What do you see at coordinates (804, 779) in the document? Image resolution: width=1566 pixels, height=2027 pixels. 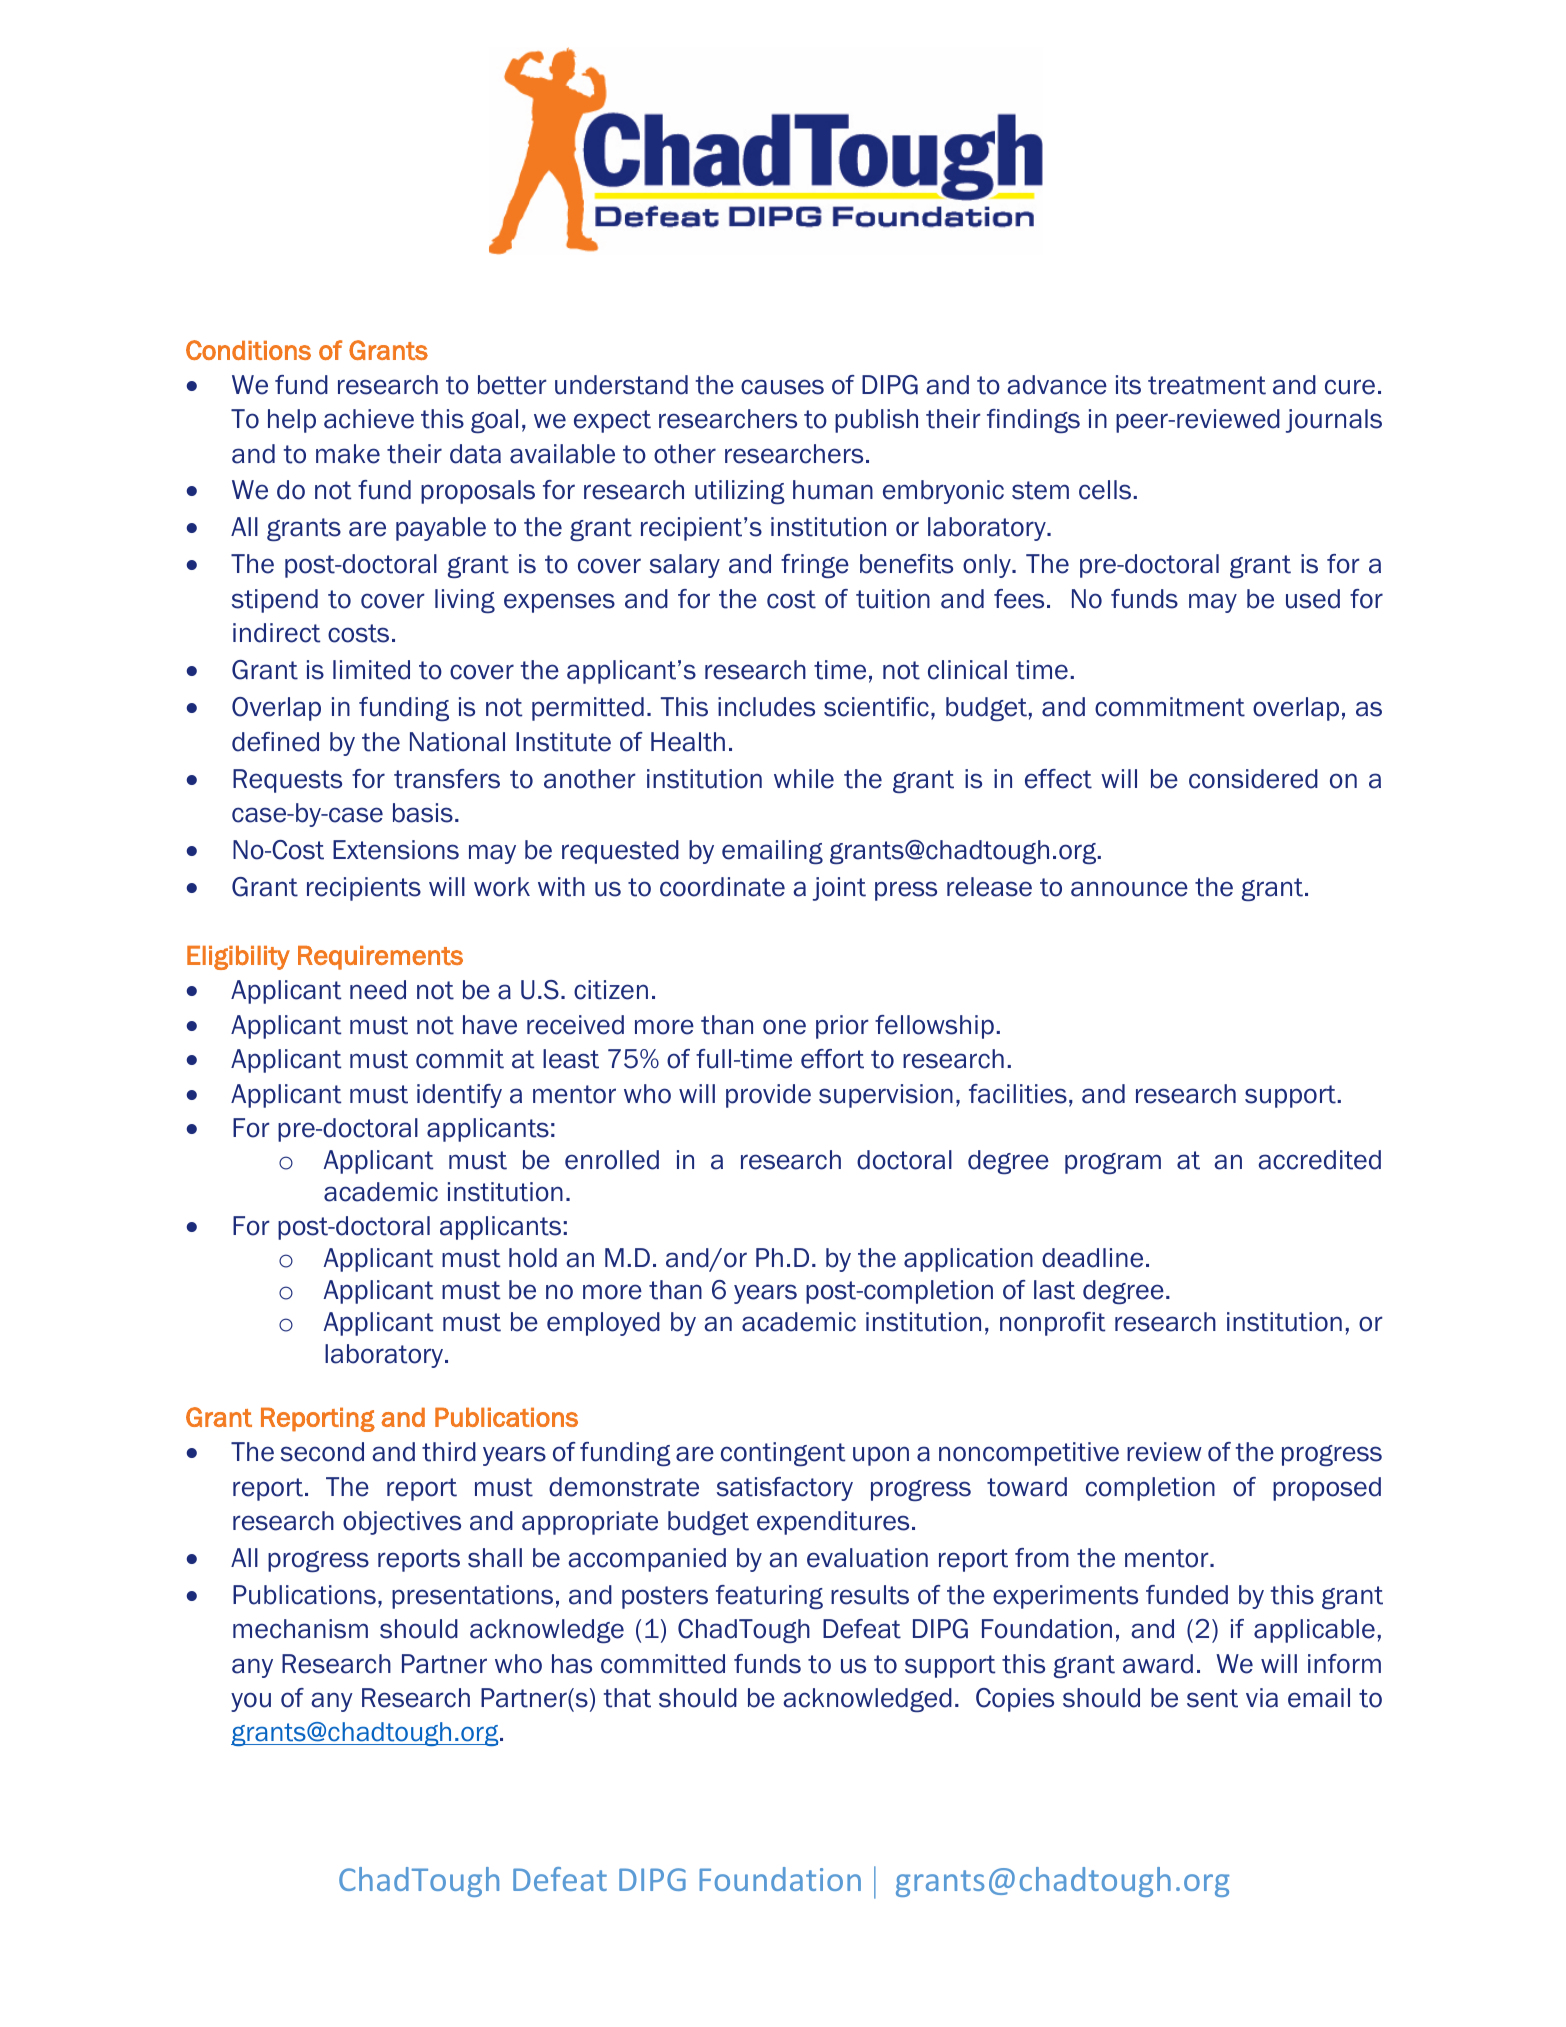 I see `while` at bounding box center [804, 779].
